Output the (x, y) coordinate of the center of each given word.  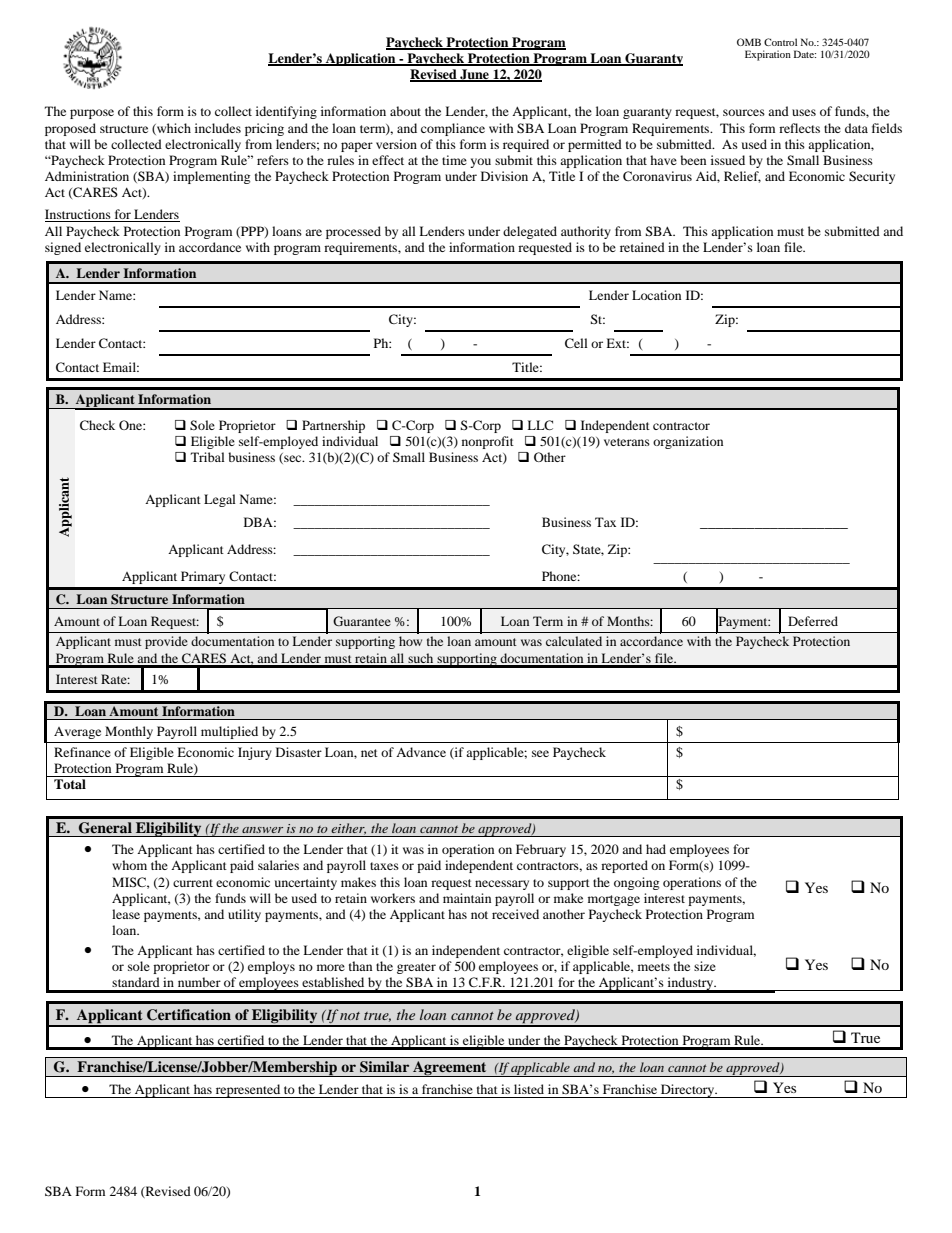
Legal (220, 500)
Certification (189, 1015)
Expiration (768, 55)
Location (656, 295)
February (541, 850)
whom (129, 865)
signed (63, 248)
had (656, 849)
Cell (576, 343)
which (173, 129)
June (474, 75)
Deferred (813, 621)
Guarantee (362, 621)
